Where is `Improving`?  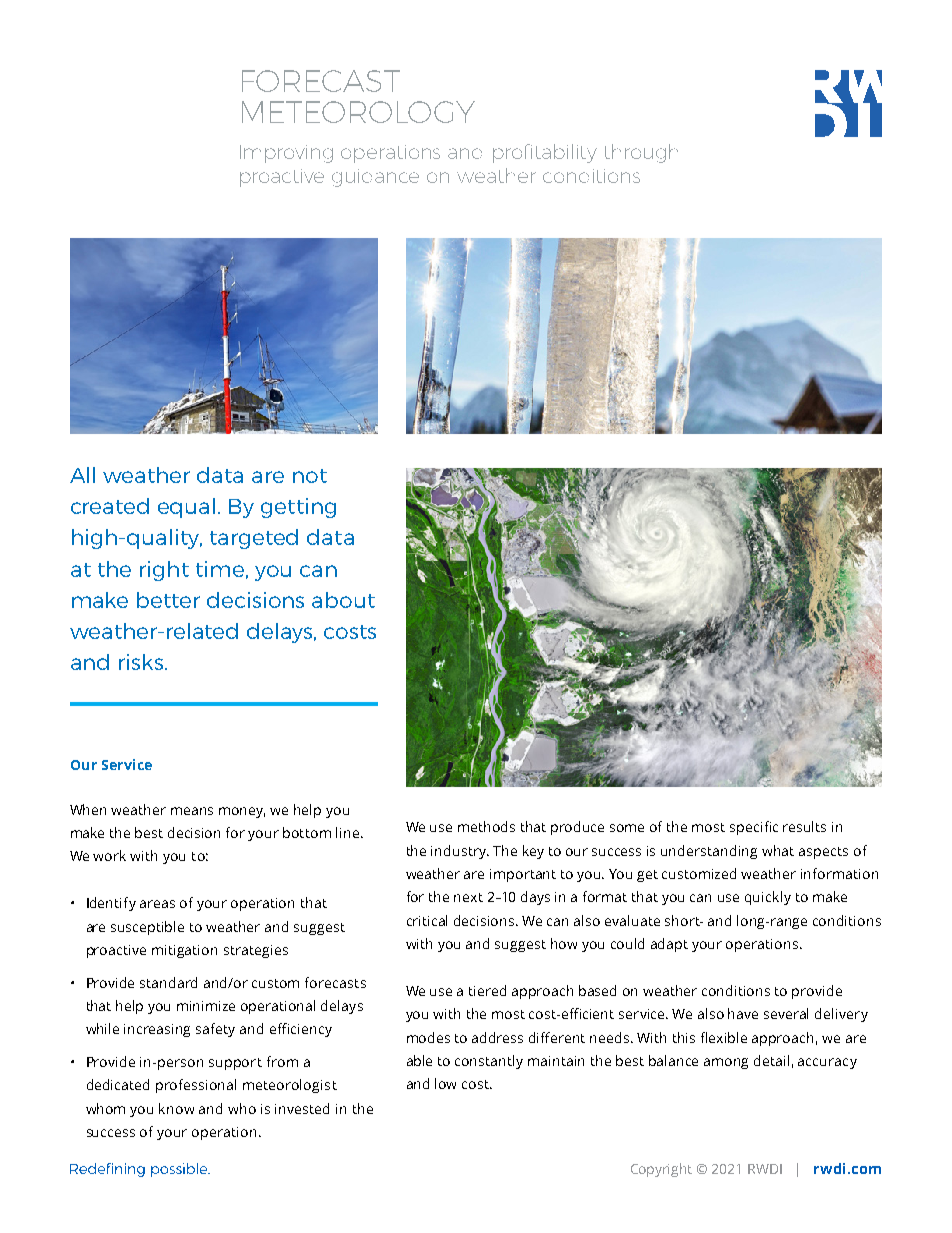 Improving is located at coordinates (286, 154).
